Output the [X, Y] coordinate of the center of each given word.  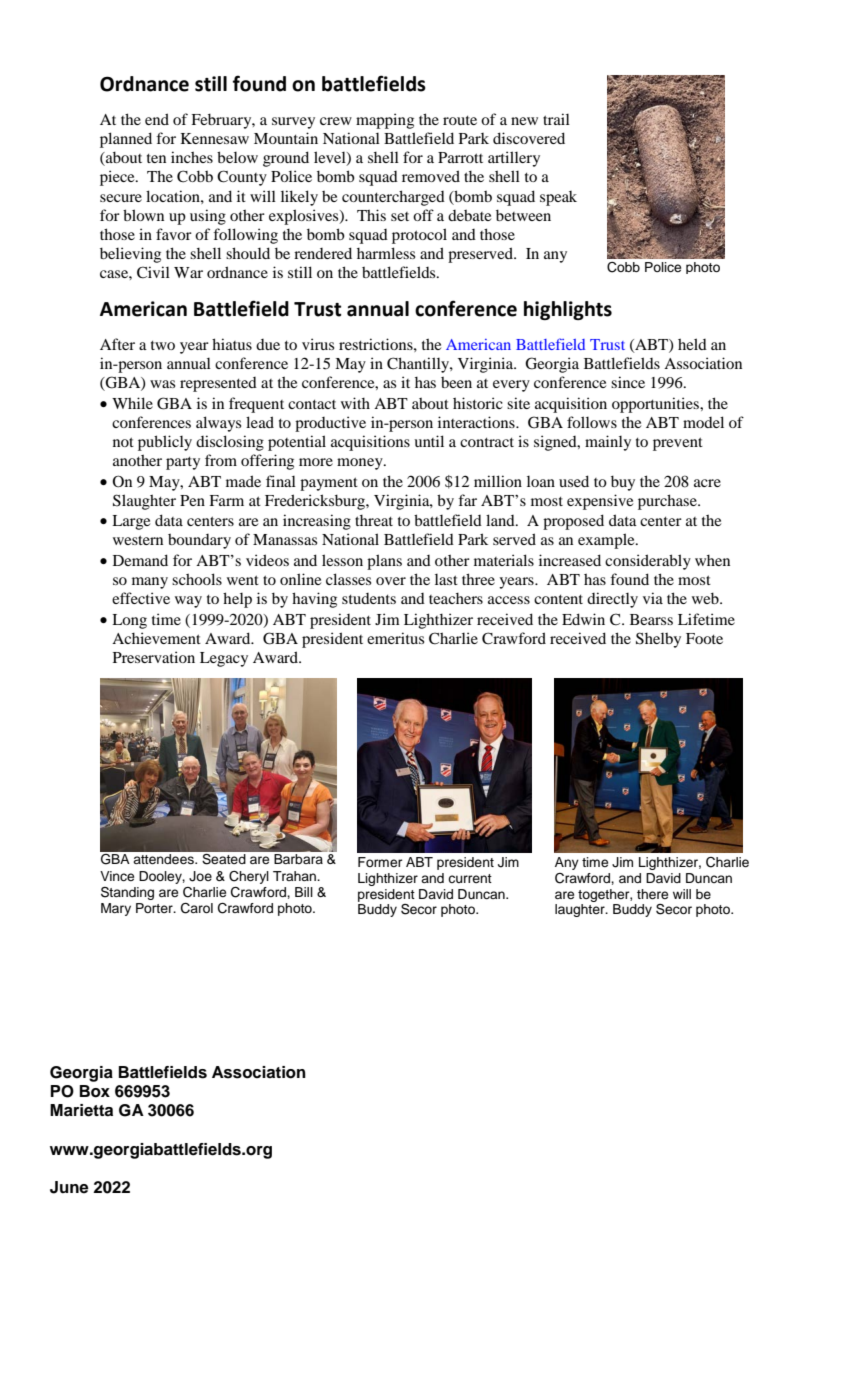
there [652, 894]
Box [95, 1091]
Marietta [81, 1110]
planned [126, 140]
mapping [385, 121]
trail [556, 119]
